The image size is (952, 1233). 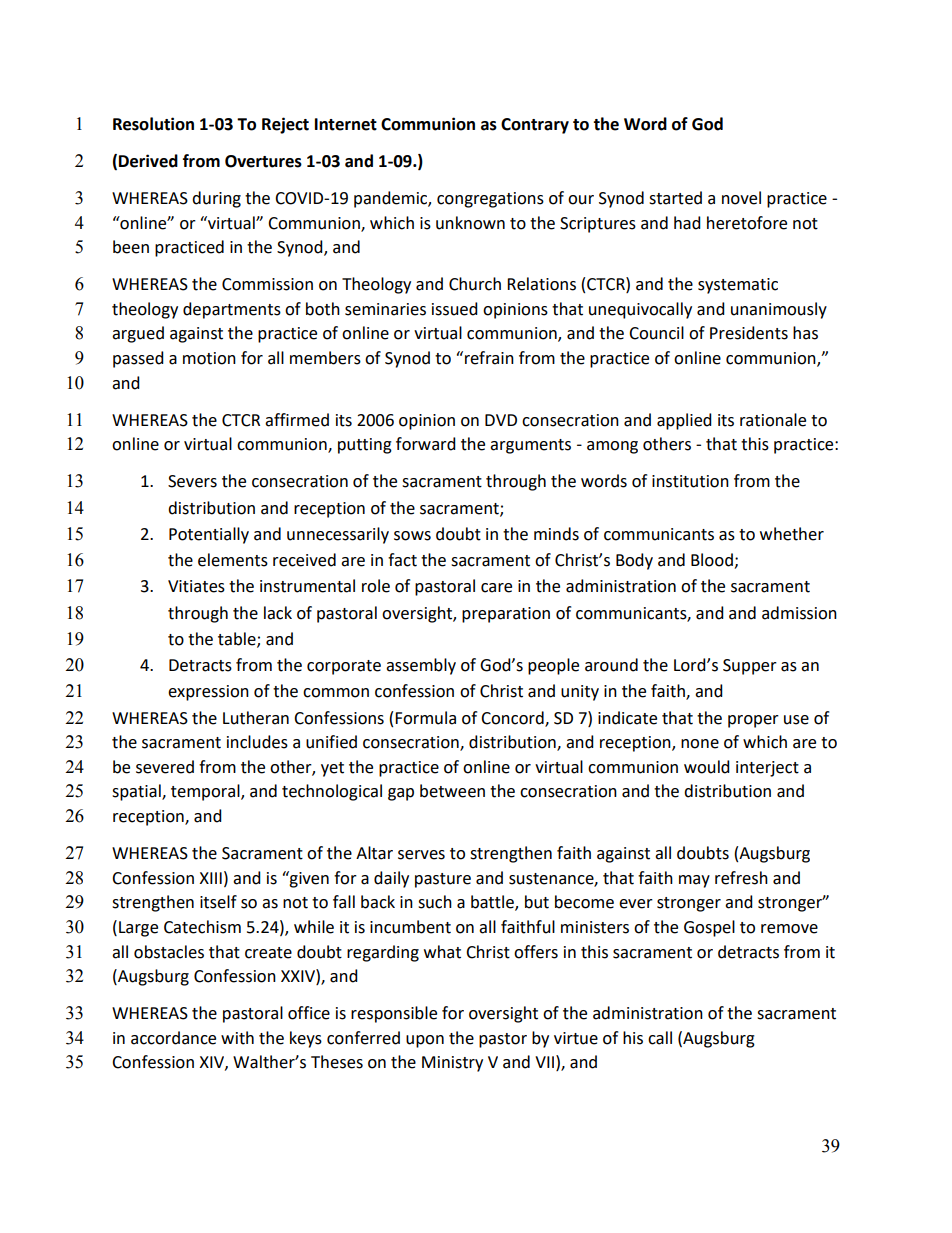 I want to click on Presidents, so click(x=749, y=333).
